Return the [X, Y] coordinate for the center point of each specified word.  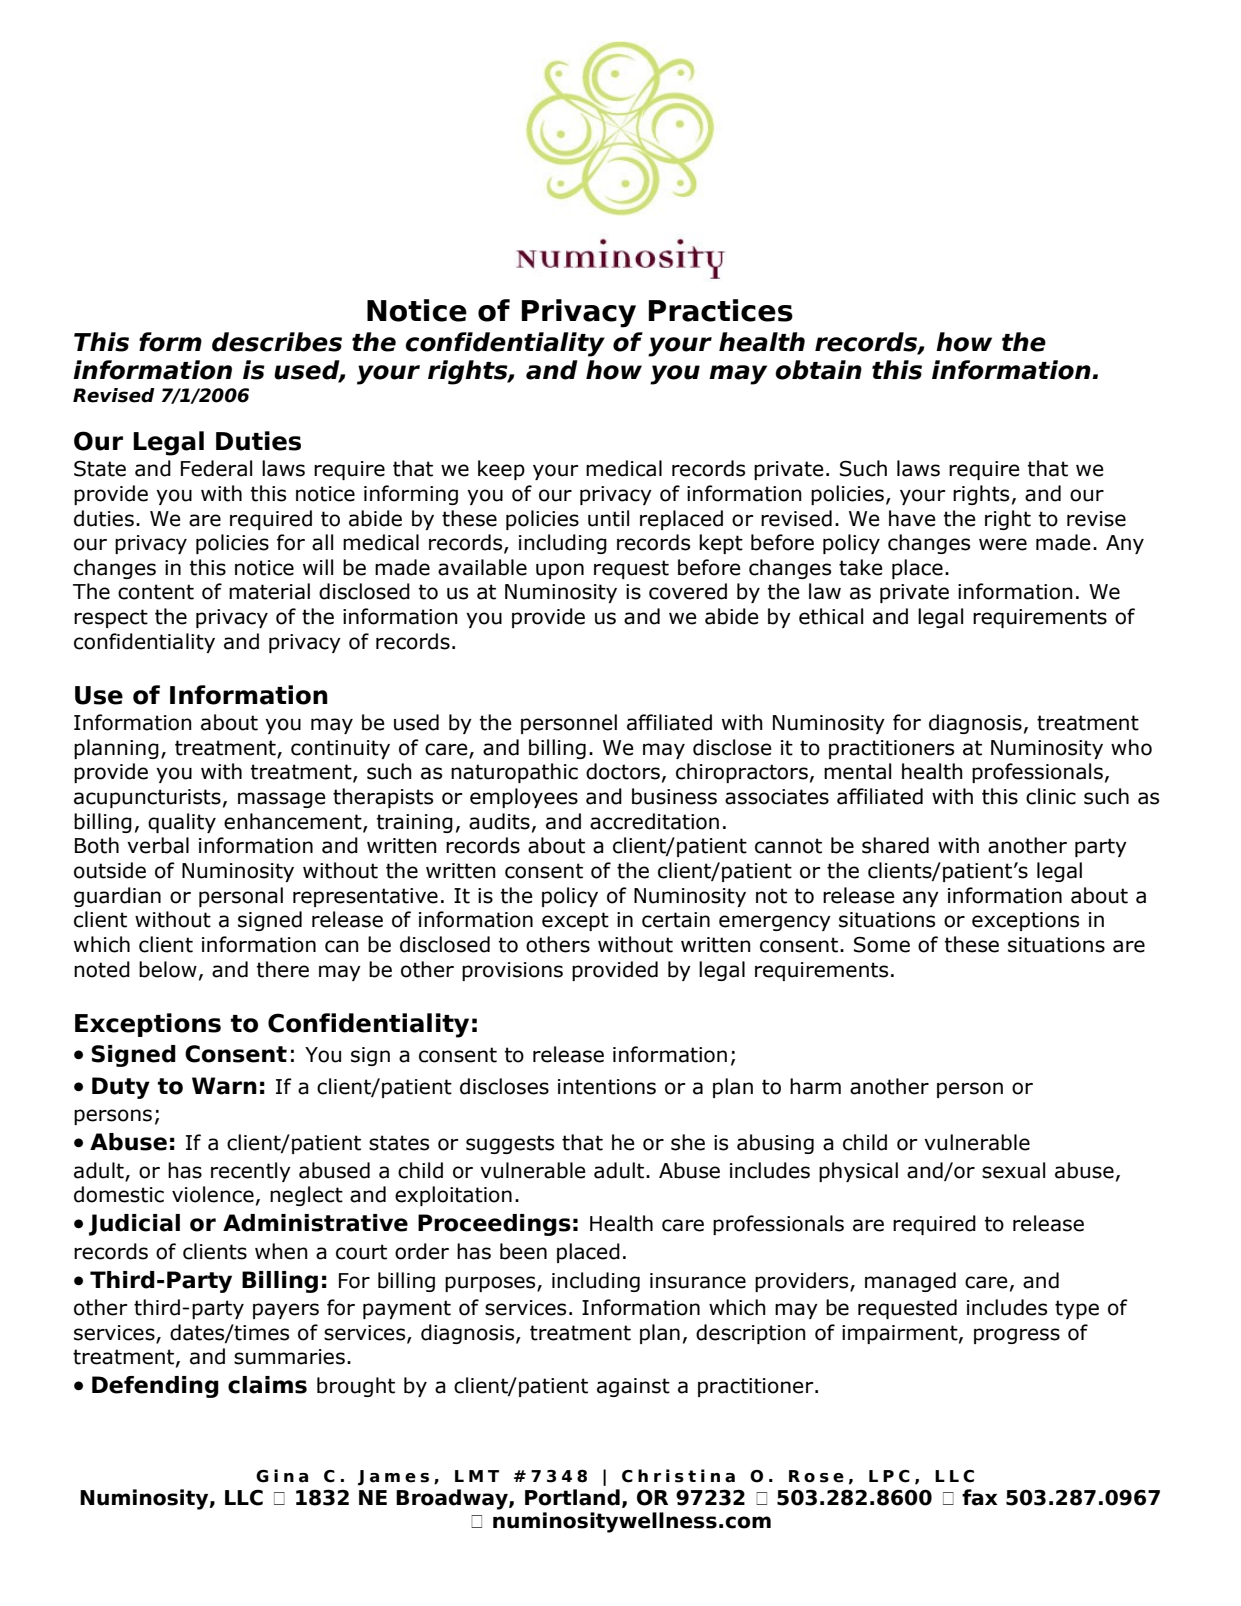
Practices [721, 310]
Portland [572, 1497]
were [1003, 544]
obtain [818, 370]
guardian [117, 897]
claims [267, 1385]
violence [213, 1194]
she [688, 1142]
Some [882, 944]
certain [676, 920]
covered [688, 591]
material [269, 591]
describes [277, 342]
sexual [1013, 1170]
